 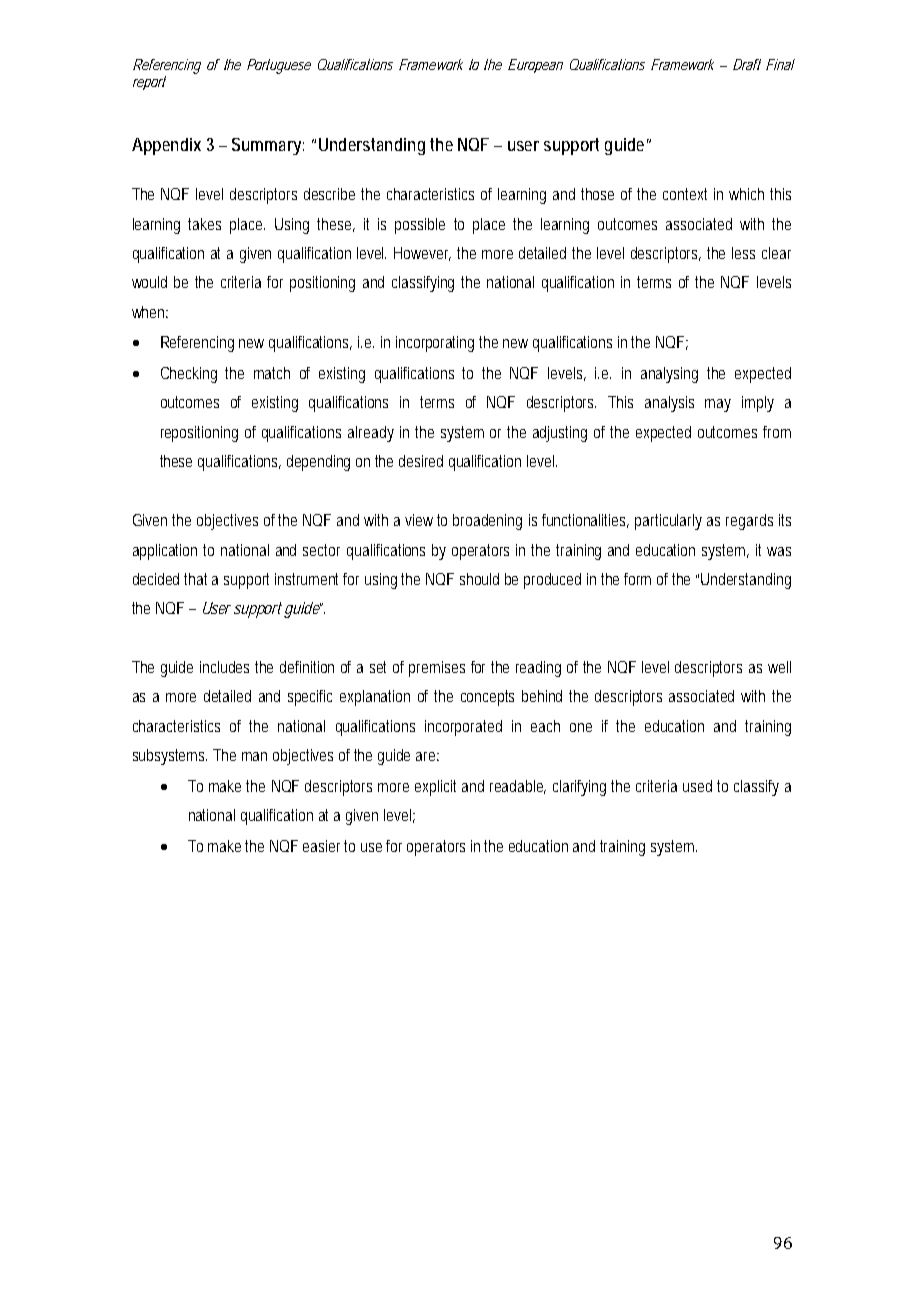 I want to click on European, so click(x=535, y=66).
